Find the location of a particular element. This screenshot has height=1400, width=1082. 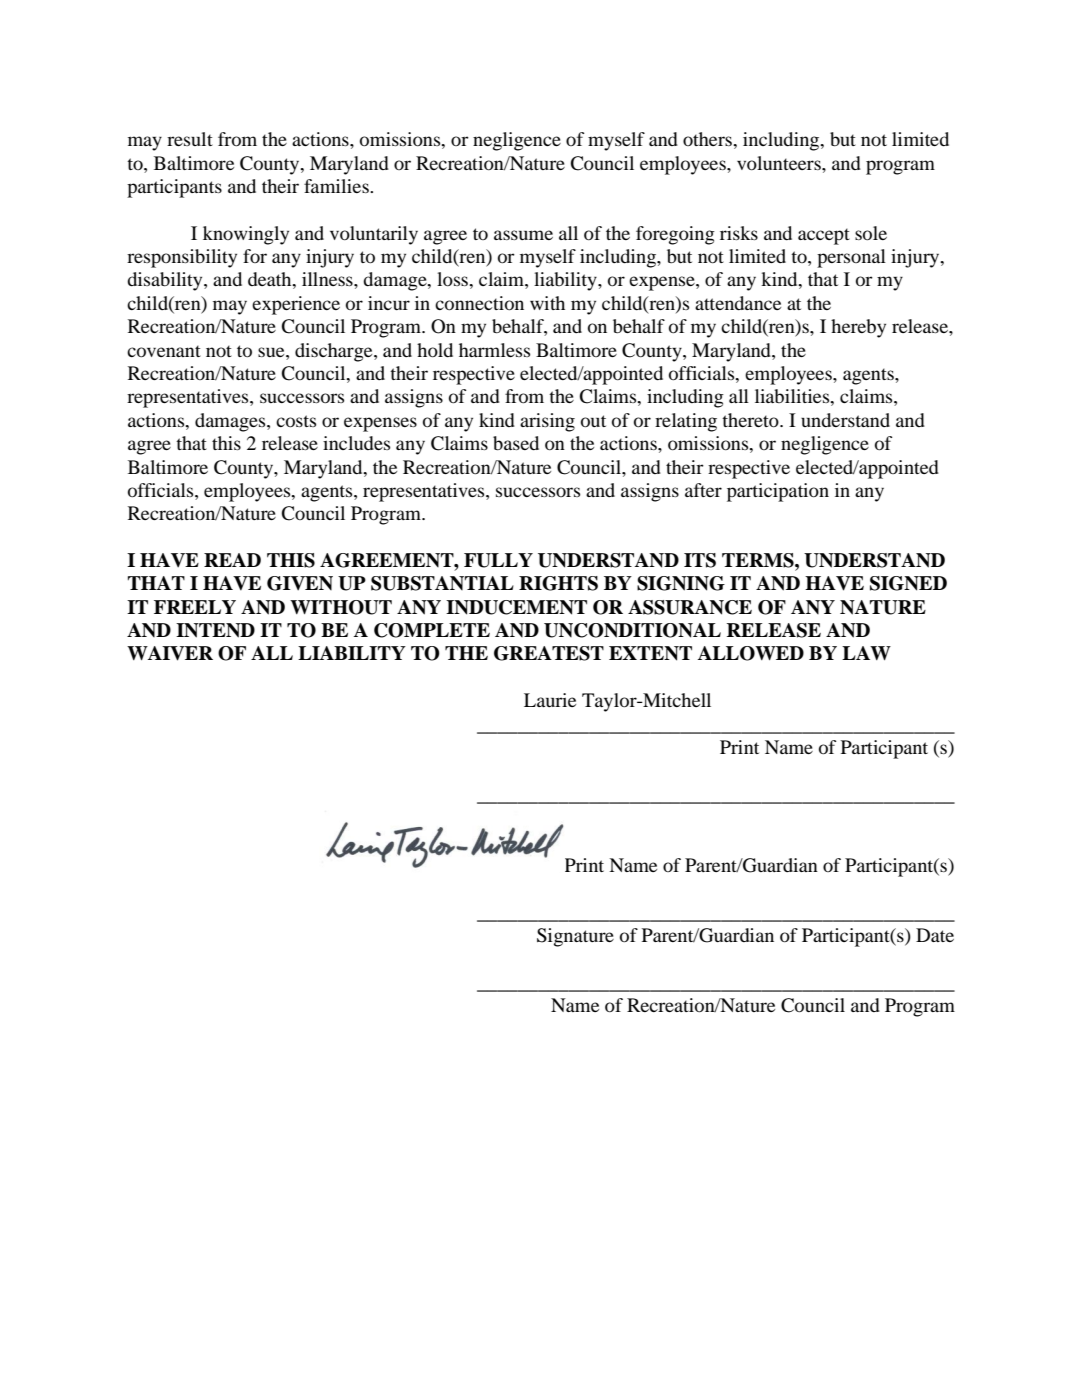

assume is located at coordinates (523, 235).
